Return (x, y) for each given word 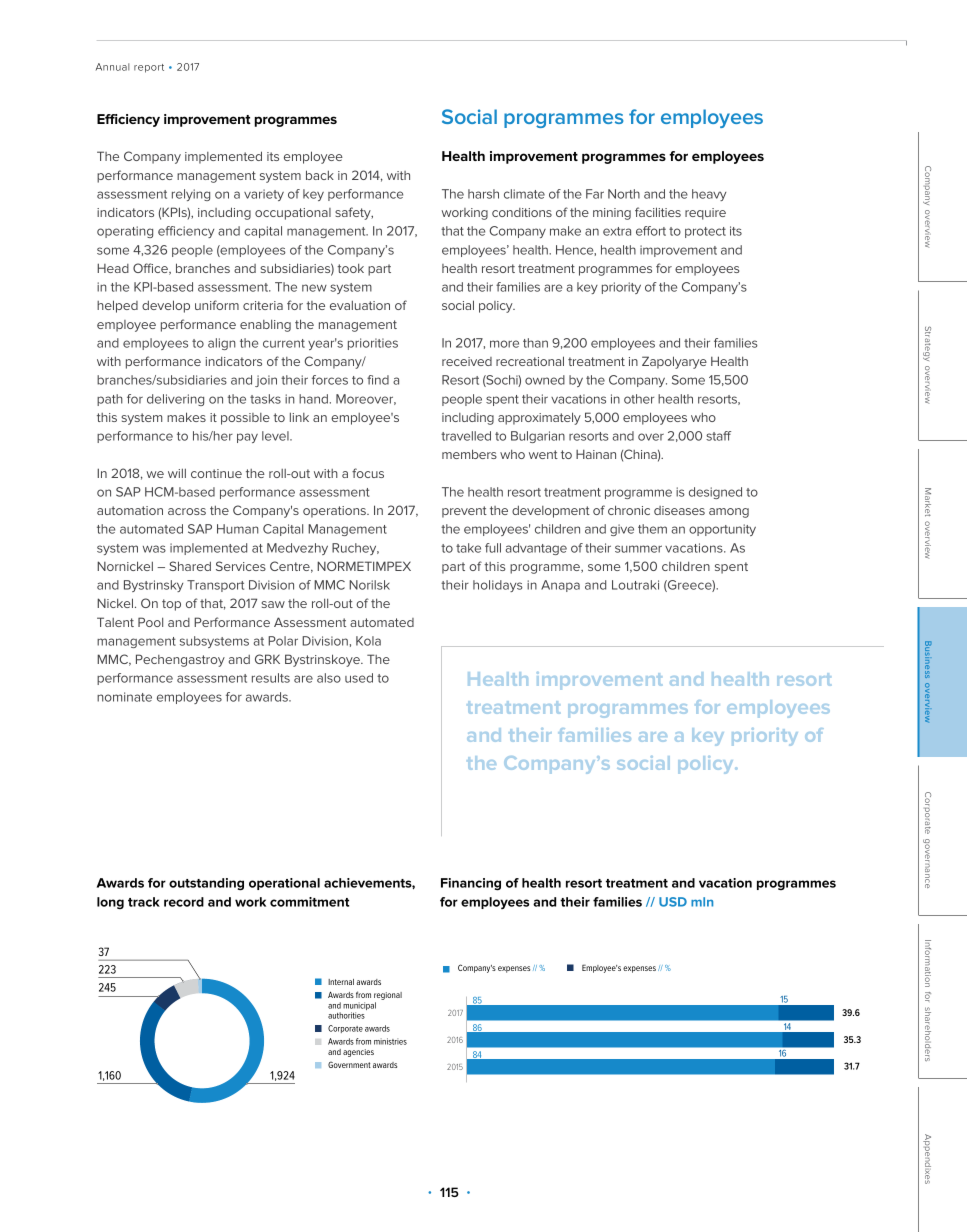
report (149, 68)
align (222, 344)
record (184, 902)
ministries (390, 1041)
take (468, 548)
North (624, 194)
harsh (483, 194)
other (639, 399)
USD (673, 902)
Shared (190, 566)
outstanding (206, 884)
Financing (471, 884)
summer (638, 549)
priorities (373, 344)
